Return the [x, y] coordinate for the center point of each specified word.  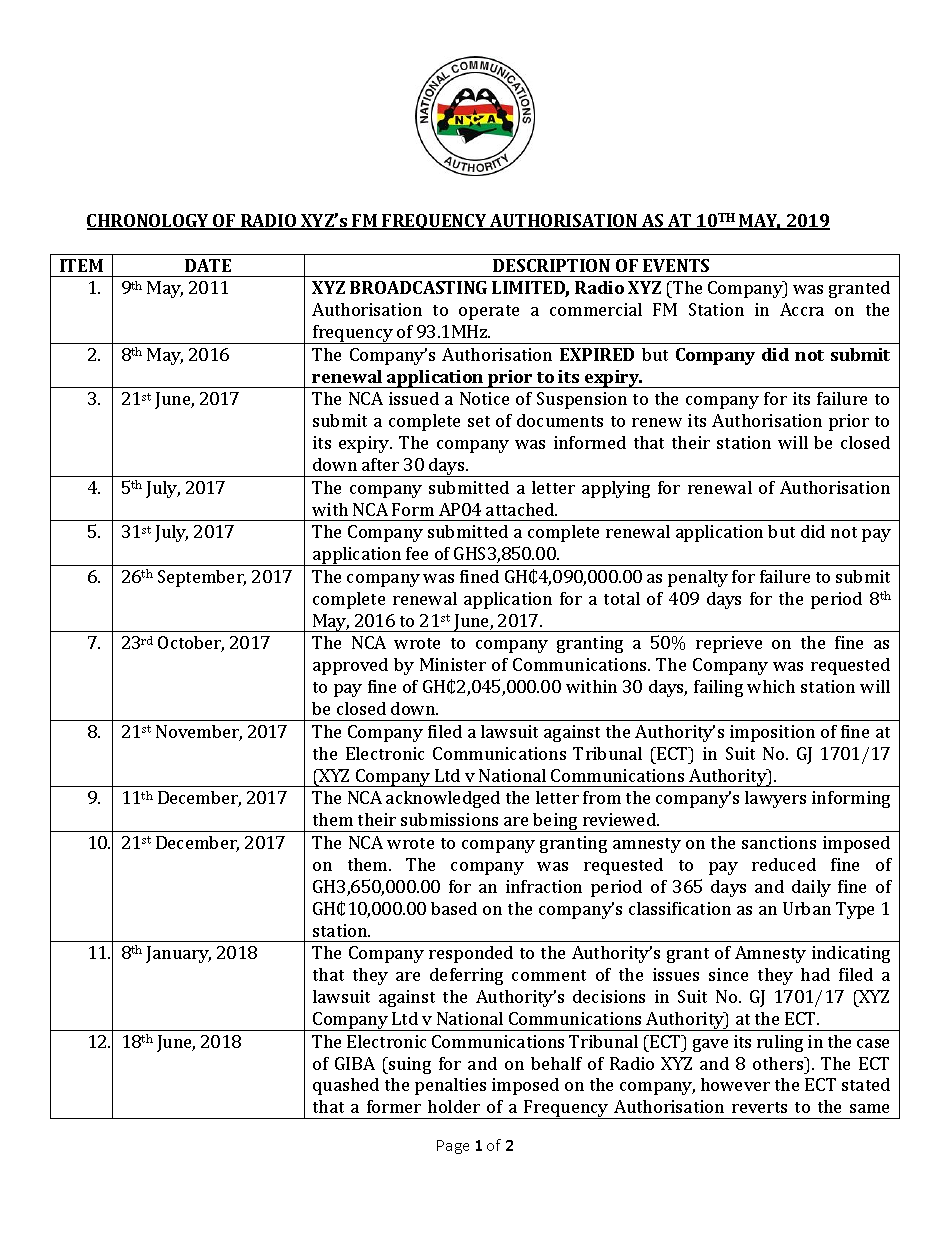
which [771, 686]
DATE [208, 265]
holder [454, 1106]
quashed [346, 1086]
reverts [759, 1107]
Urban [807, 908]
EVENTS [676, 265]
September [202, 578]
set [479, 421]
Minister [453, 664]
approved [350, 666]
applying [616, 489]
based [454, 908]
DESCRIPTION [551, 265]
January [178, 954]
